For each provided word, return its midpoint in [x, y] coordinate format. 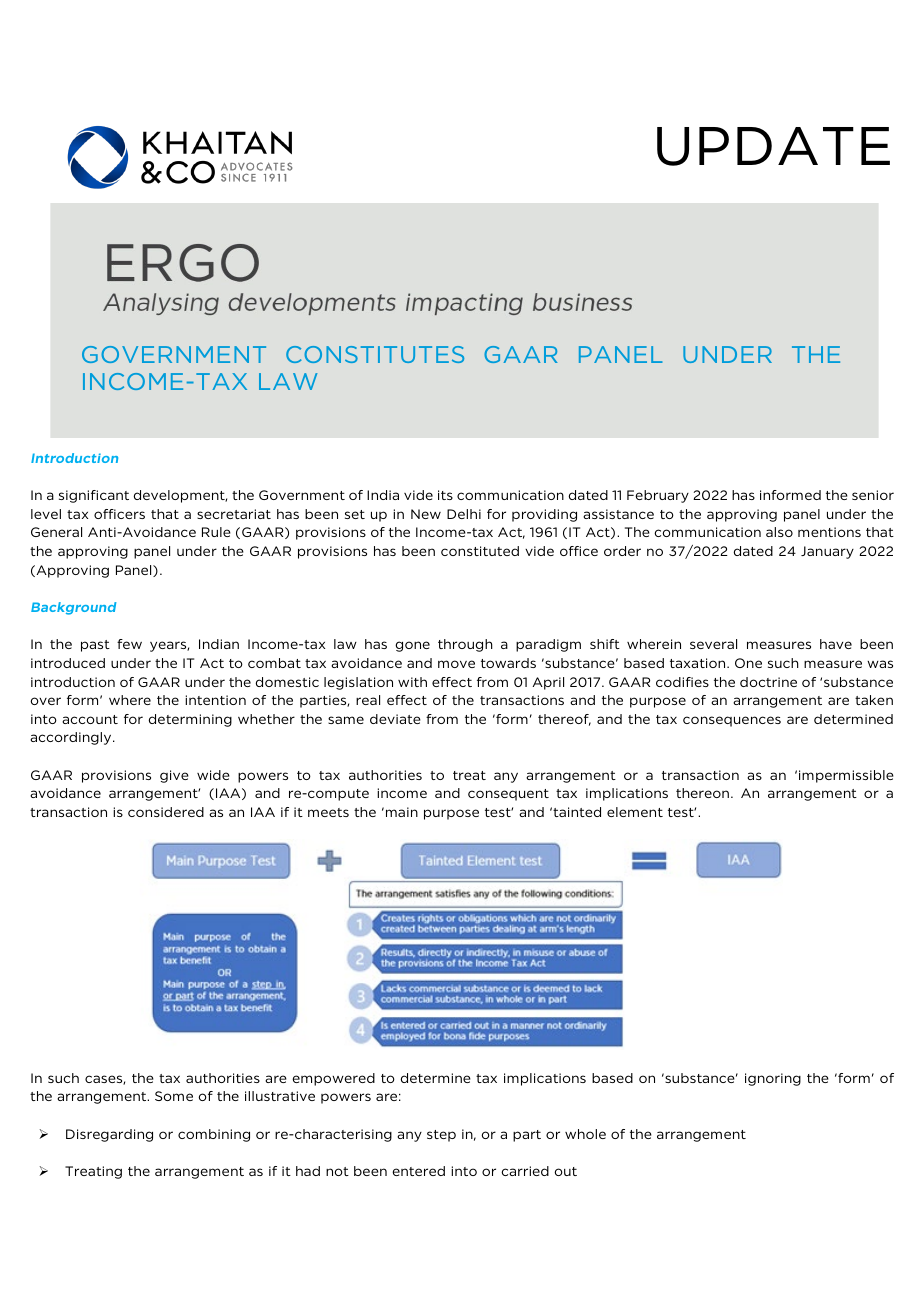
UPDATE [773, 146]
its [445, 495]
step [441, 1136]
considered [166, 812]
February [658, 496]
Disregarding [109, 1135]
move [456, 664]
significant [94, 496]
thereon [704, 793]
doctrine [768, 682]
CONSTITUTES [375, 354]
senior [873, 495]
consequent [508, 795]
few [129, 644]
